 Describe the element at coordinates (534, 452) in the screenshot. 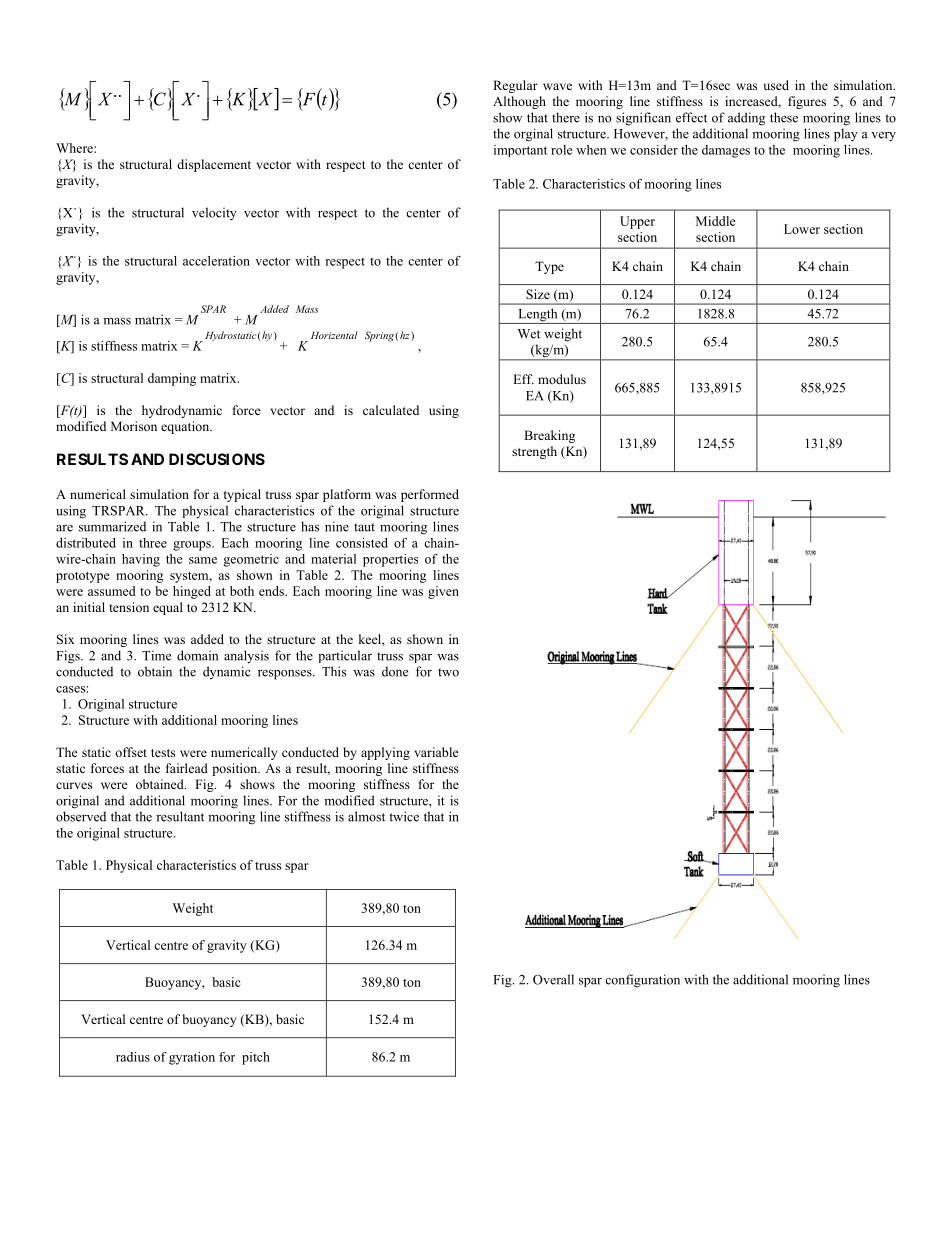

I see `strength` at that location.
